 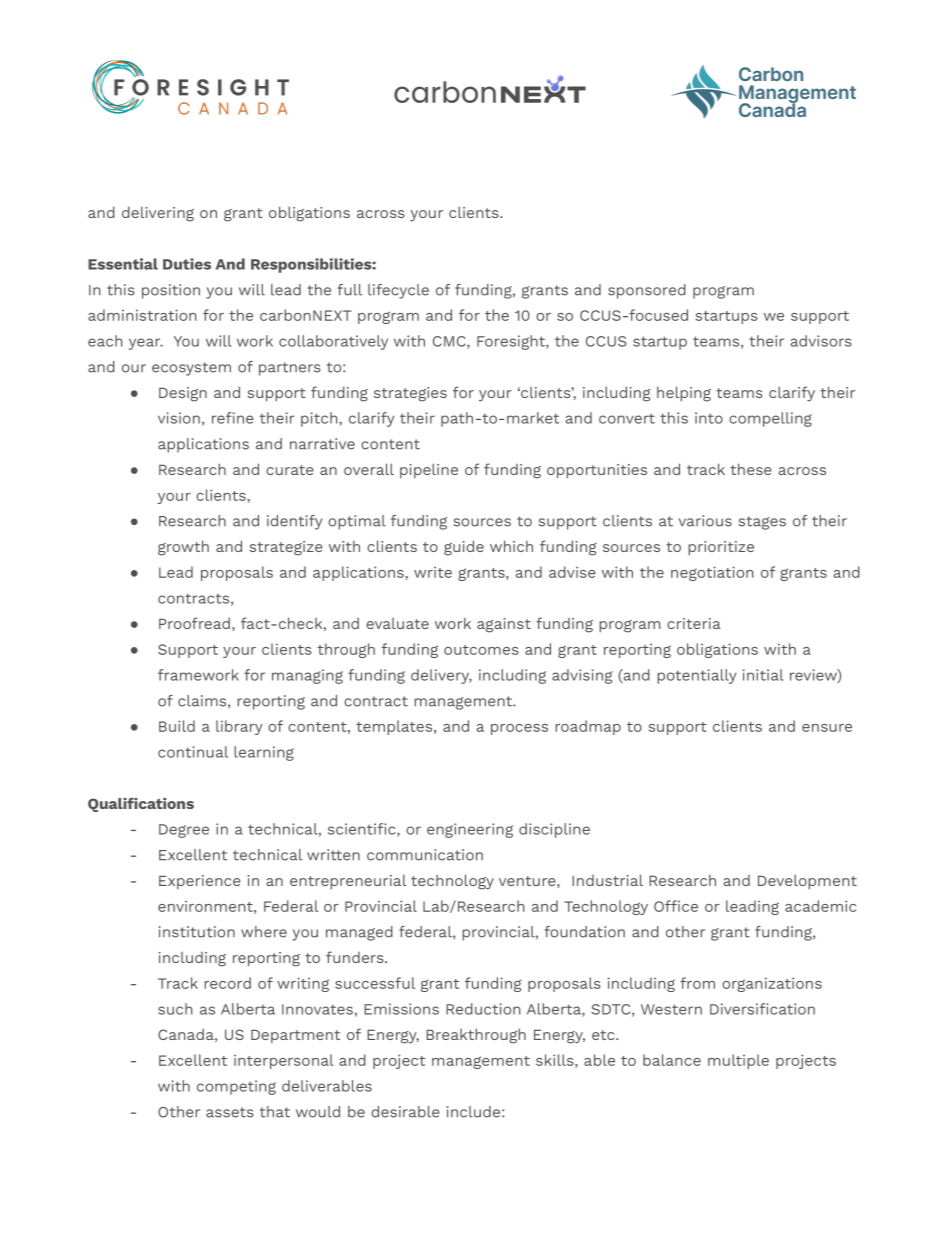 I want to click on sponsored, so click(x=647, y=291).
